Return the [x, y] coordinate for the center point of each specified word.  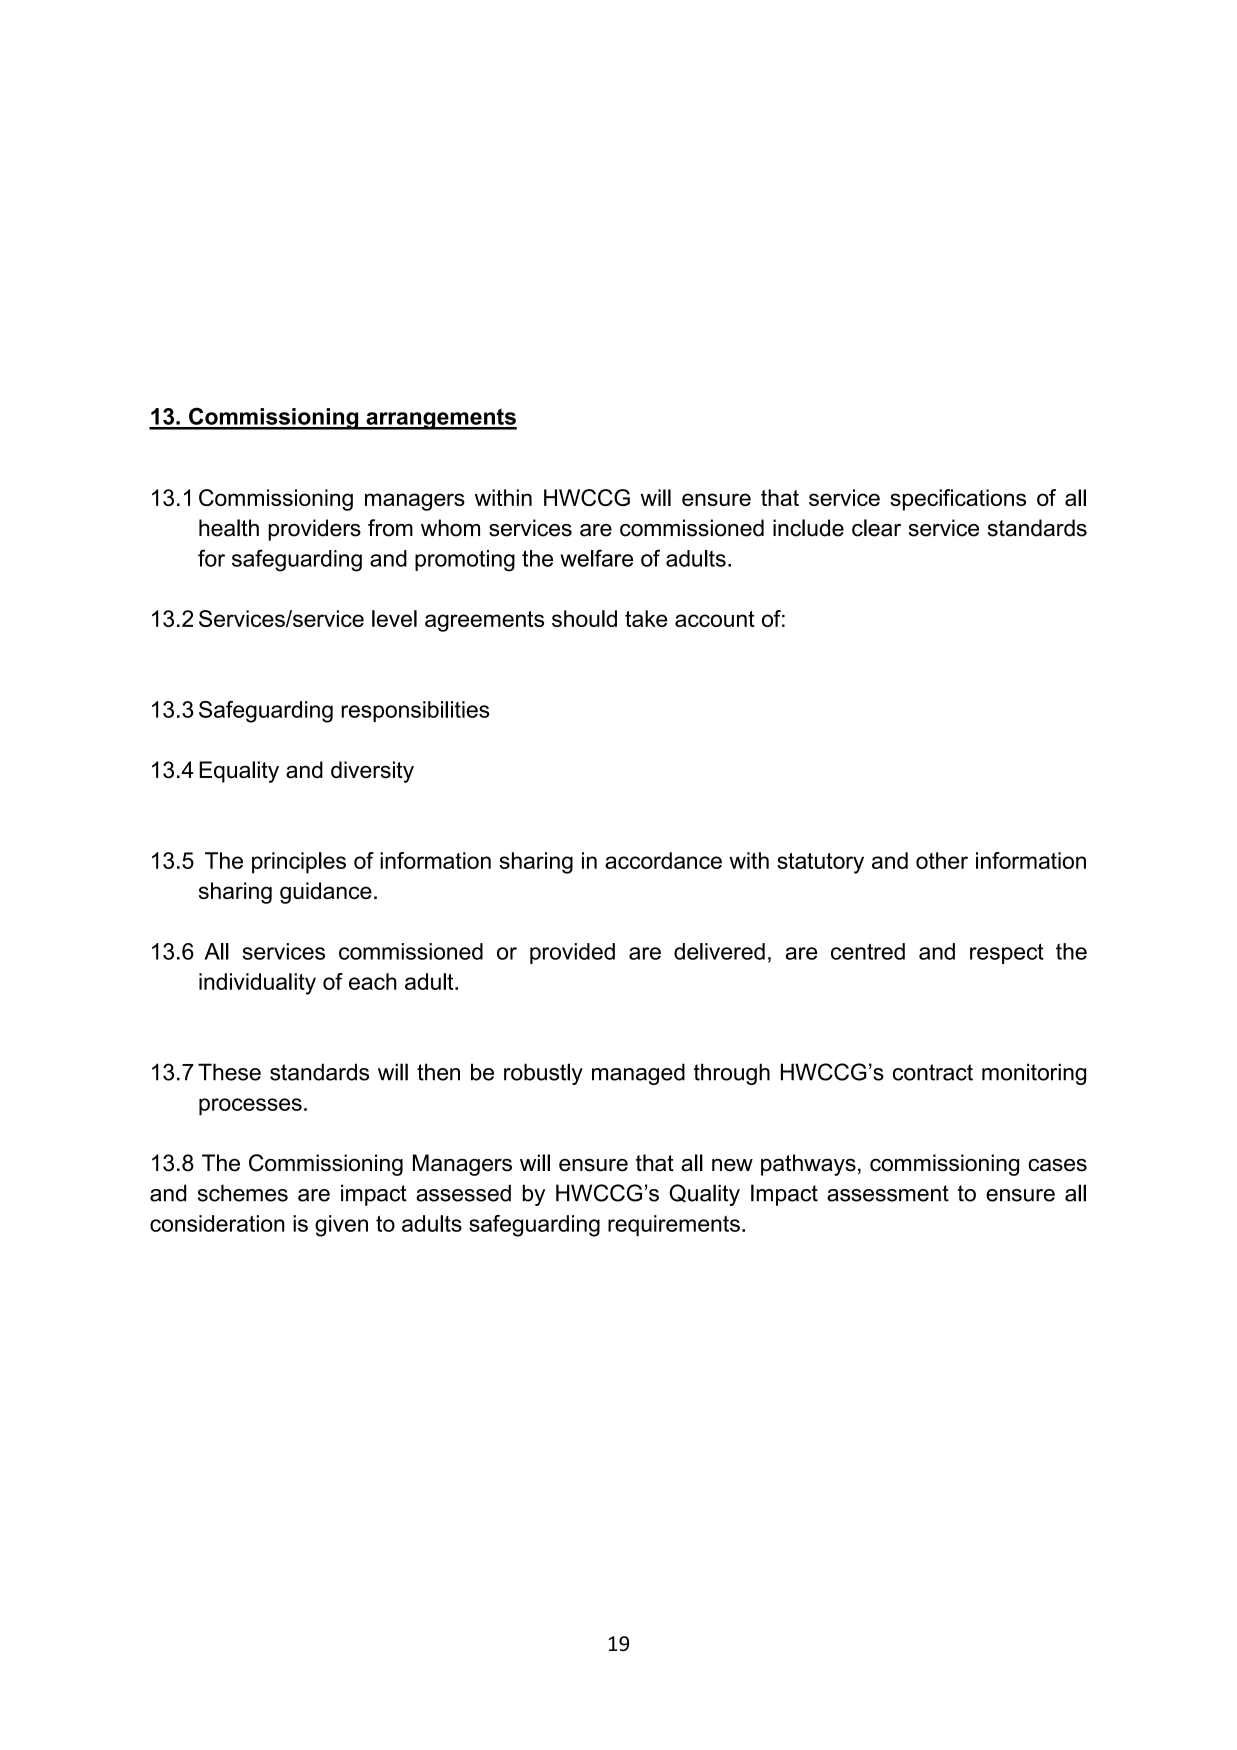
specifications [958, 500]
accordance [663, 860]
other [942, 860]
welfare [596, 558]
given [341, 1226]
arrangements [440, 419]
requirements [674, 1225]
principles [299, 863]
